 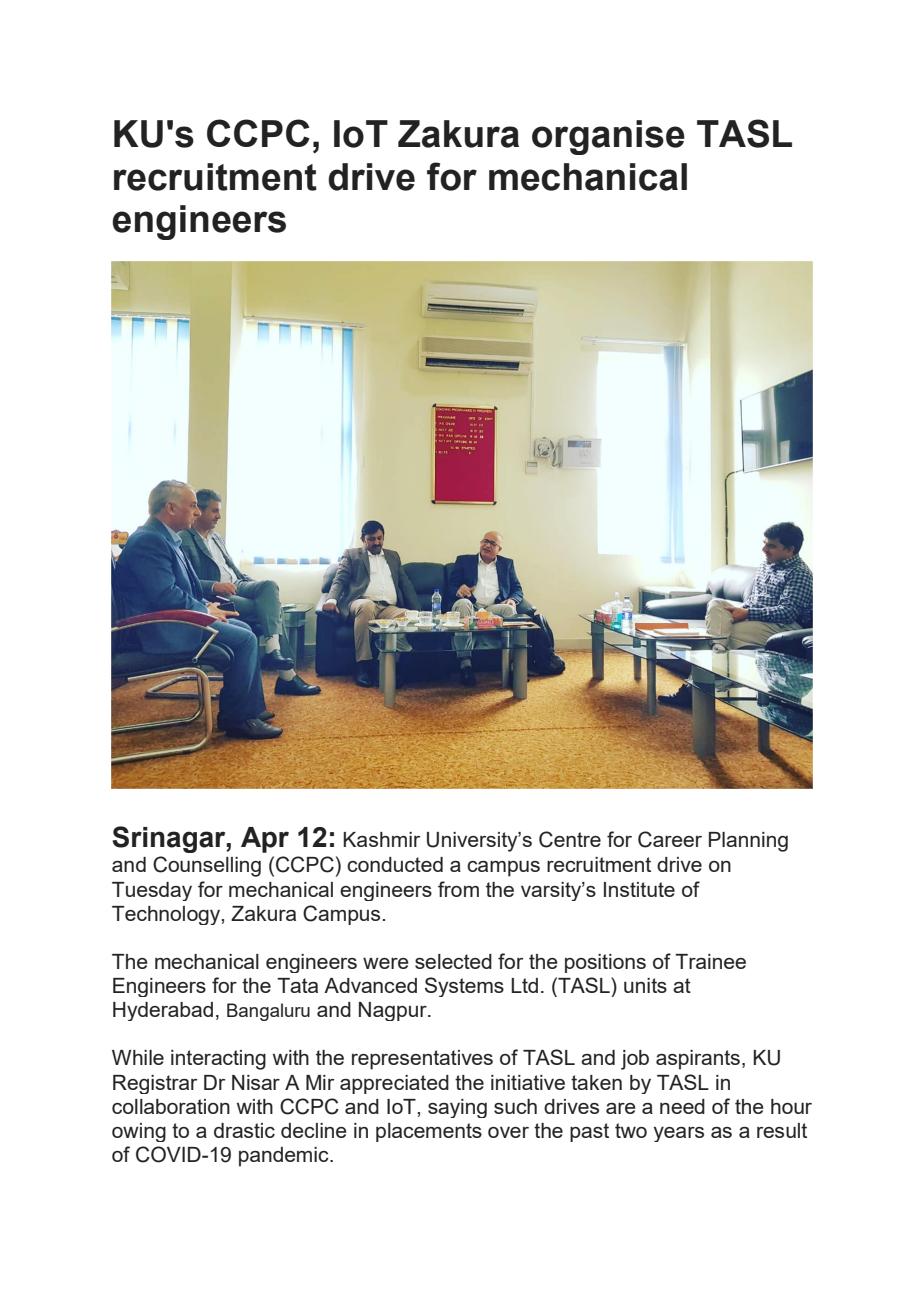 I want to click on conducted, so click(x=395, y=864).
